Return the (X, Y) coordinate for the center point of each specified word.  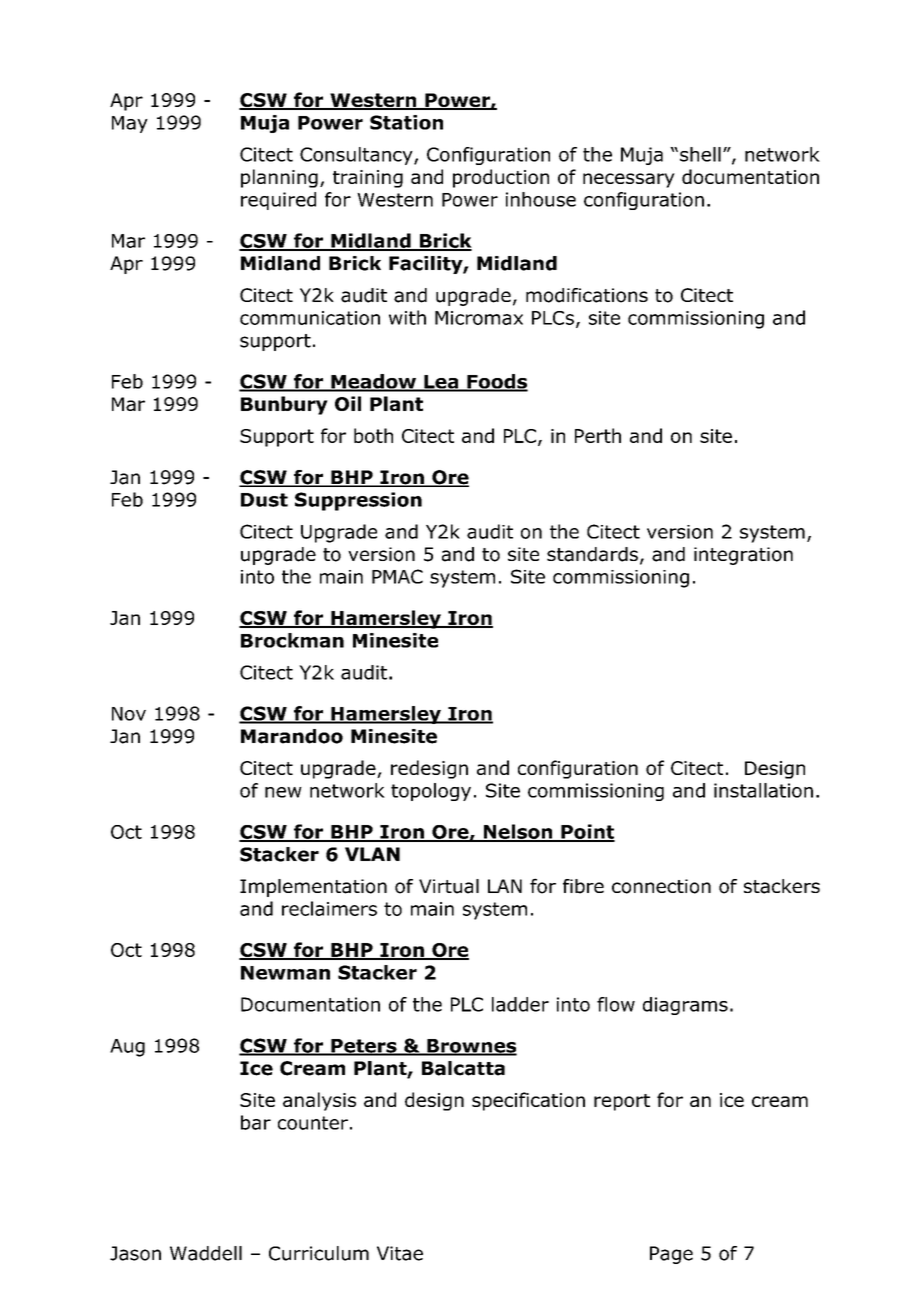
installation (763, 790)
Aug (127, 1048)
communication (310, 318)
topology (431, 792)
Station (406, 122)
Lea (441, 383)
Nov (129, 714)
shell (700, 154)
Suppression (358, 501)
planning (279, 178)
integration (743, 556)
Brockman (292, 640)
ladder (520, 1004)
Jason (135, 1253)
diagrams (685, 1006)
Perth (598, 435)
